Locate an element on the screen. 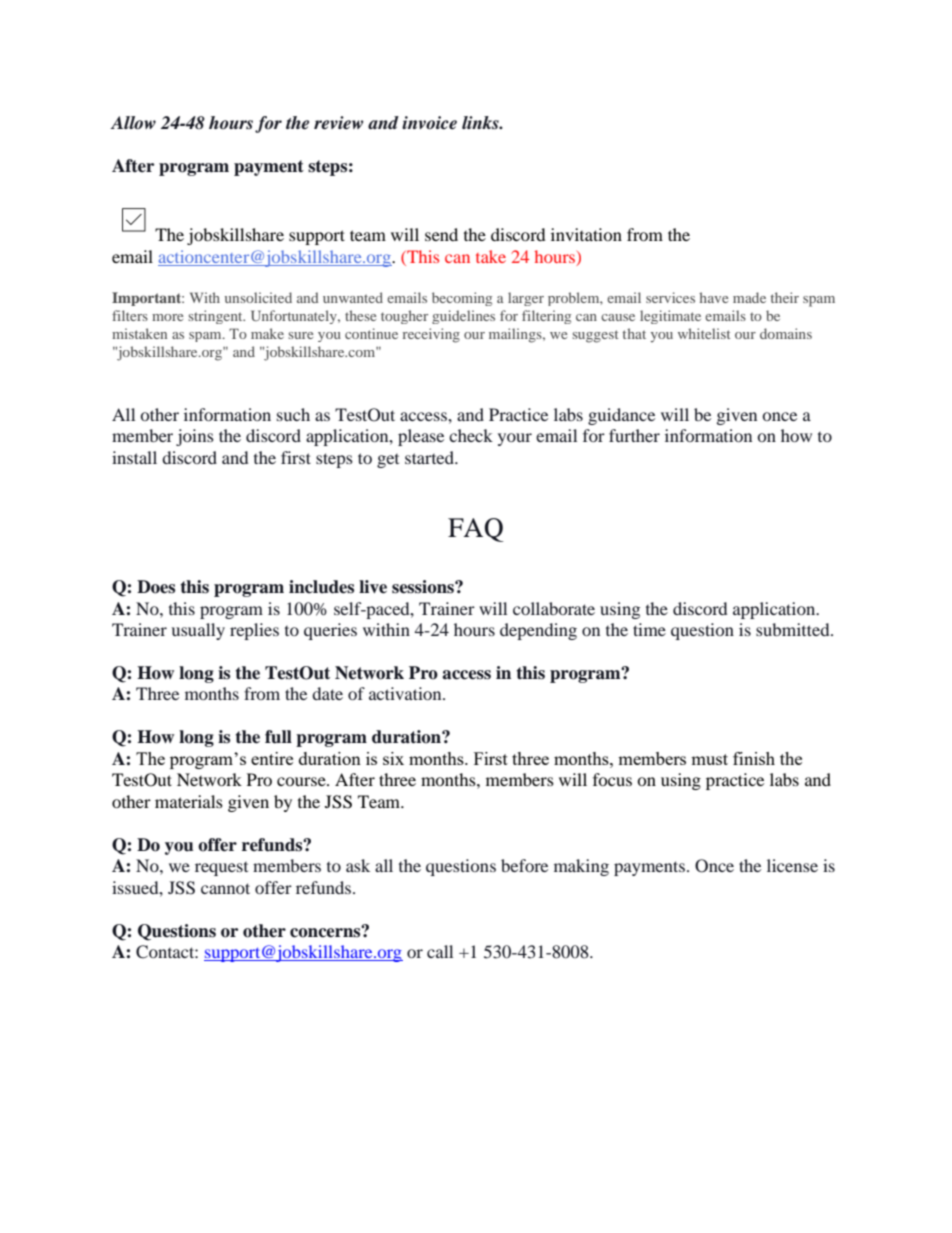 The height and width of the screenshot is (1233, 952). call is located at coordinates (440, 951).
